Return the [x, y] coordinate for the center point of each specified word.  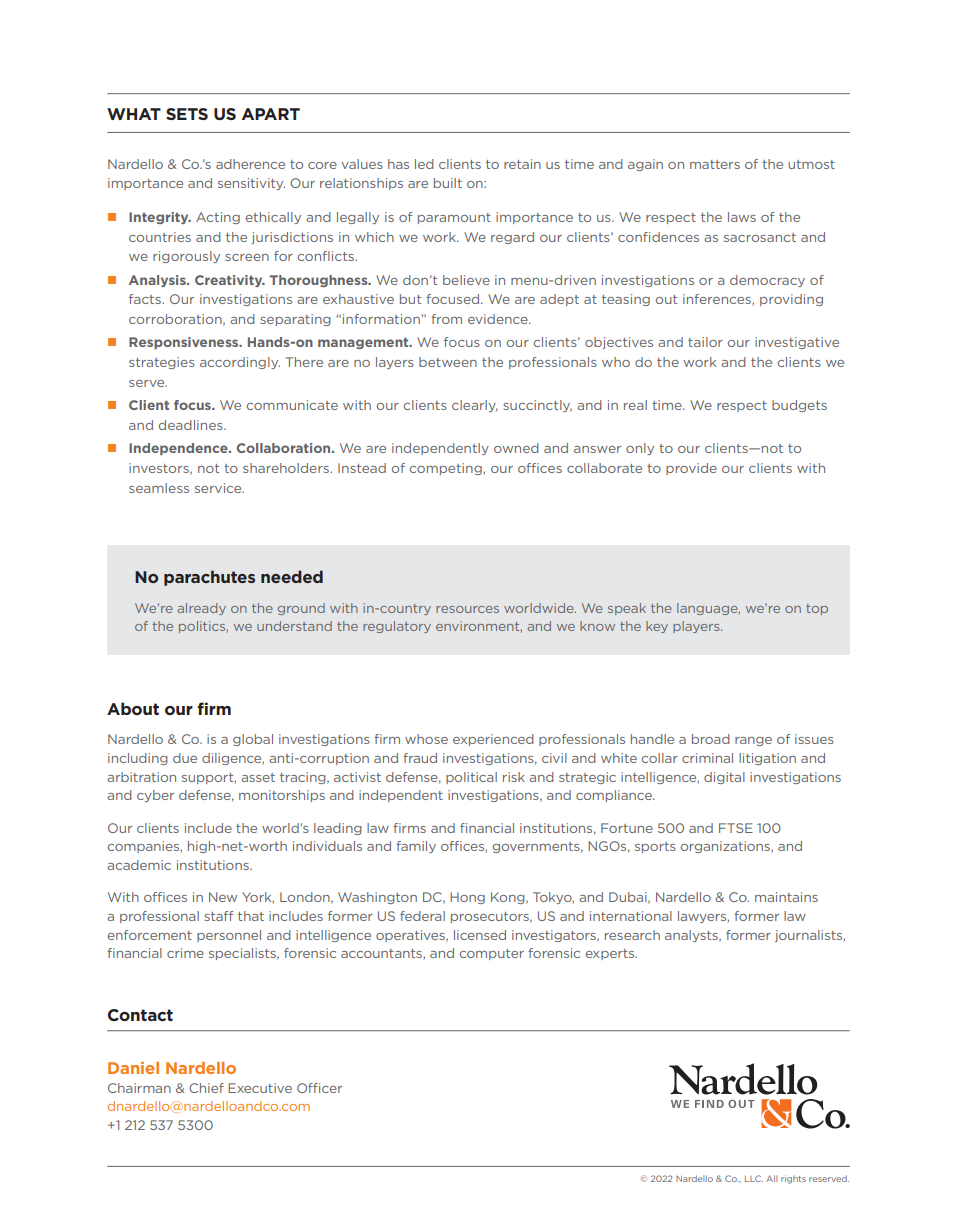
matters [715, 164]
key [657, 627]
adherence [250, 164]
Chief [206, 1088]
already [202, 609]
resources [467, 609]
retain [522, 164]
